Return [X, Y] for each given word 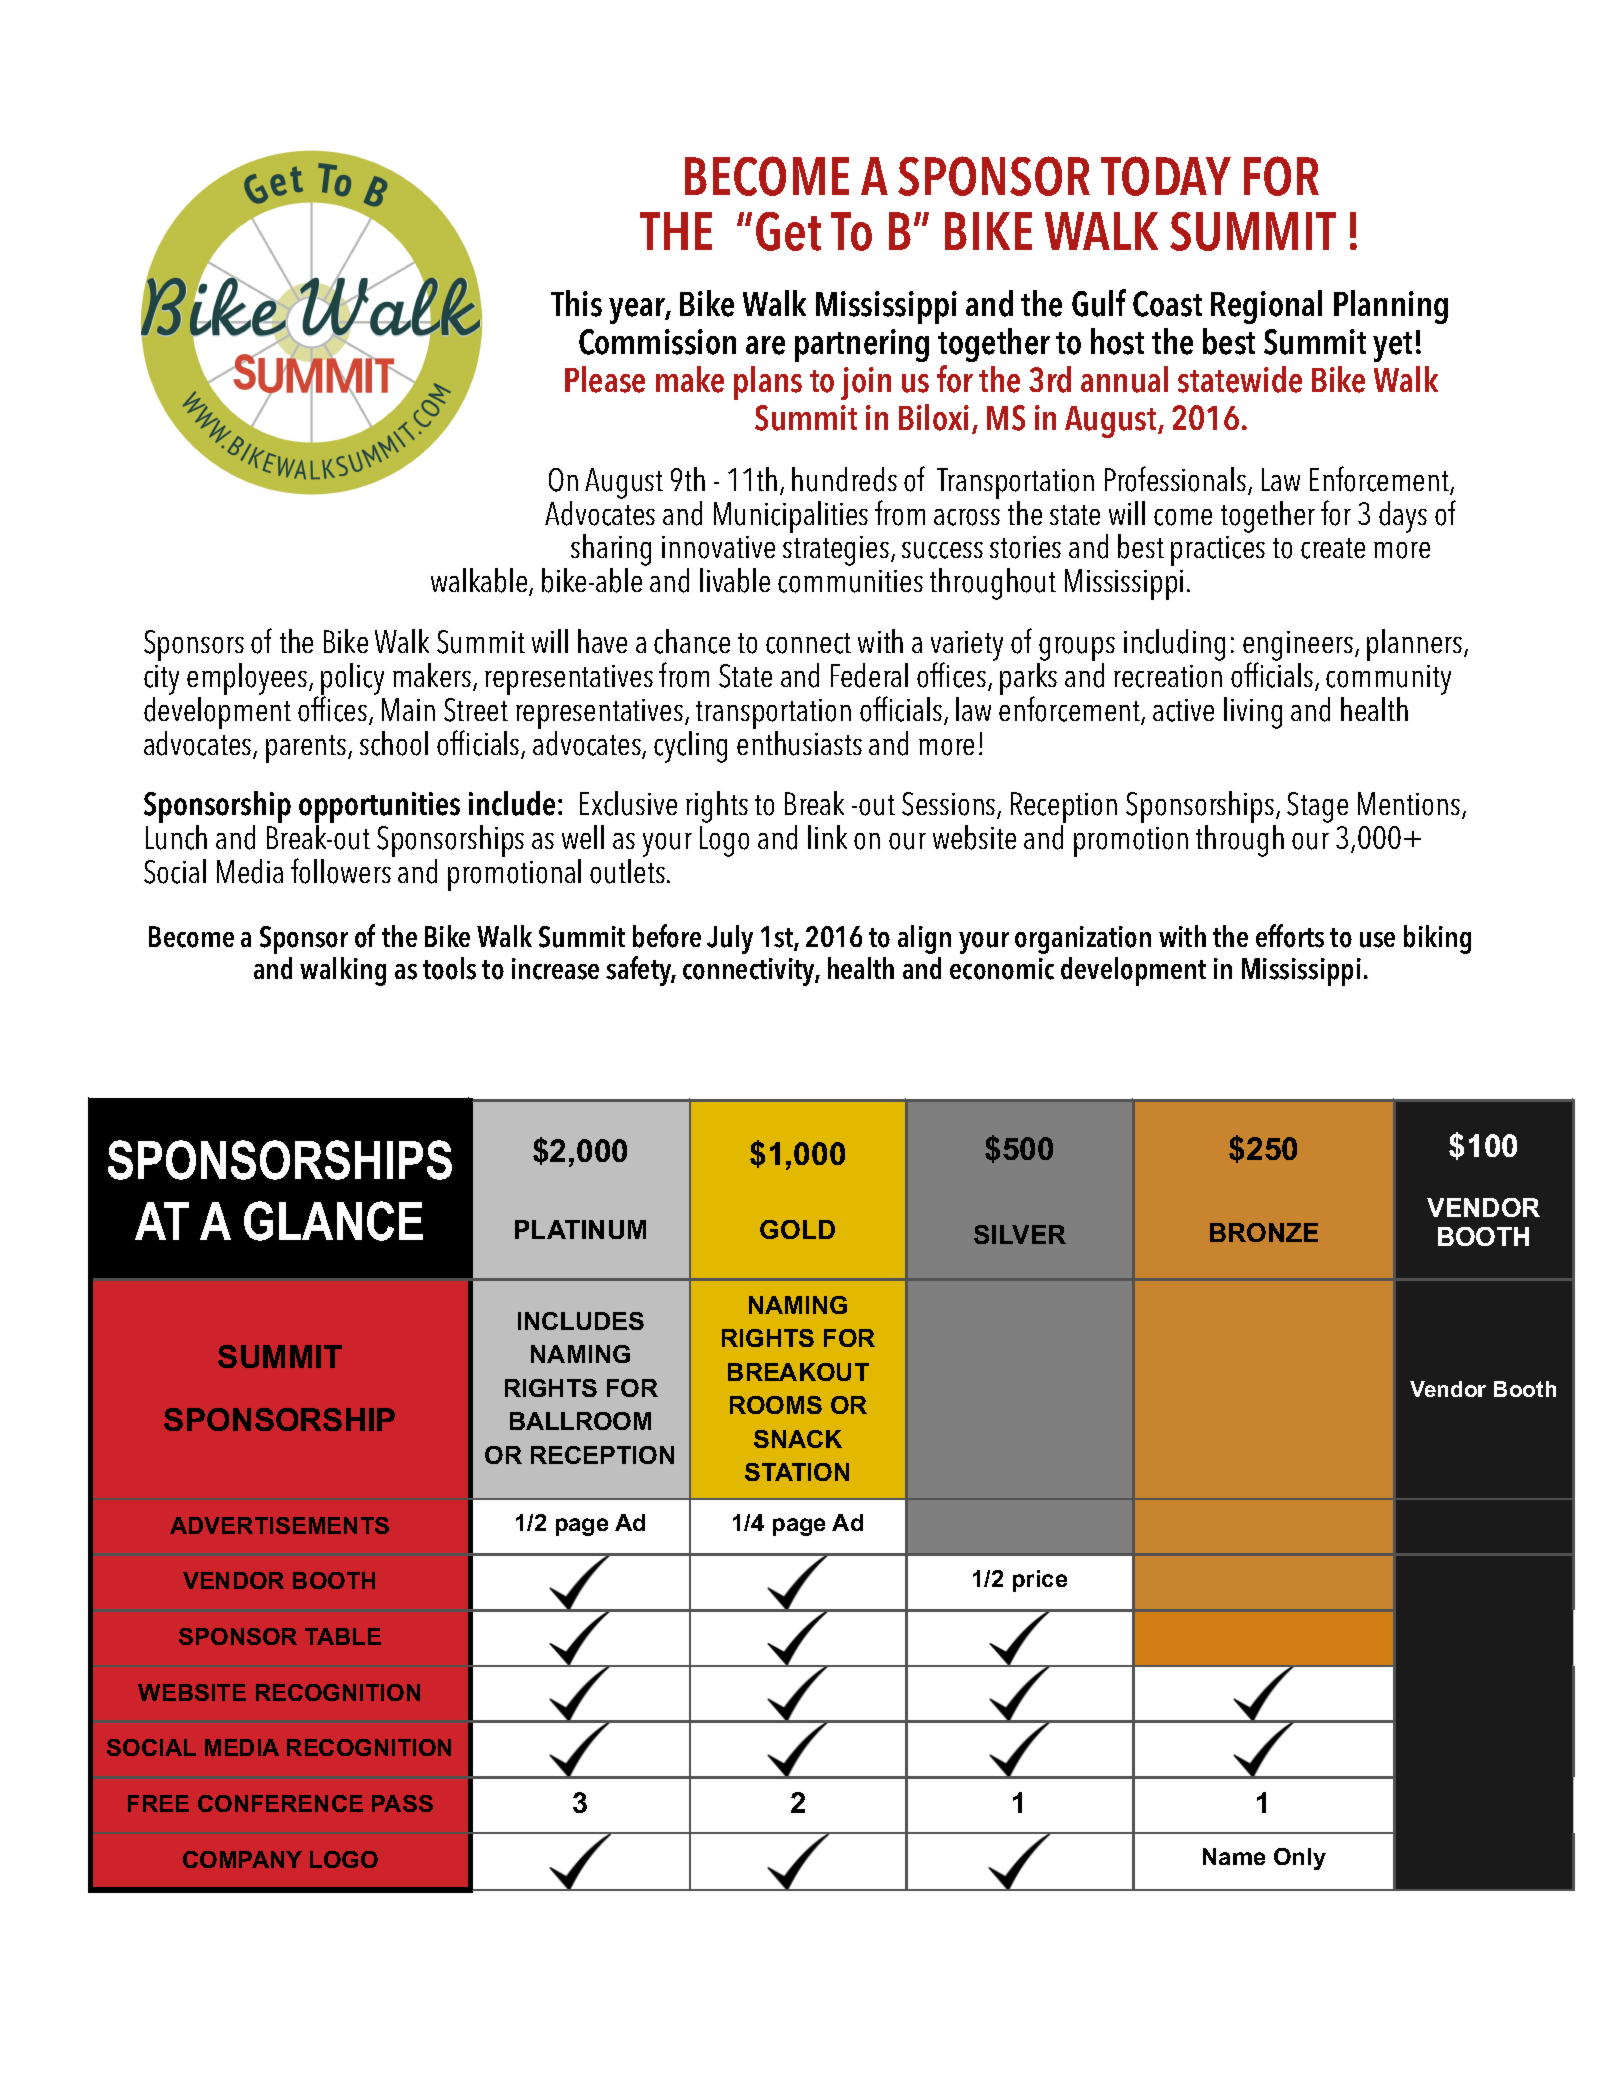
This [576, 303]
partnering [862, 345]
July [730, 939]
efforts [1290, 936]
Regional [1266, 307]
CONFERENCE [280, 1803]
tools [449, 968]
